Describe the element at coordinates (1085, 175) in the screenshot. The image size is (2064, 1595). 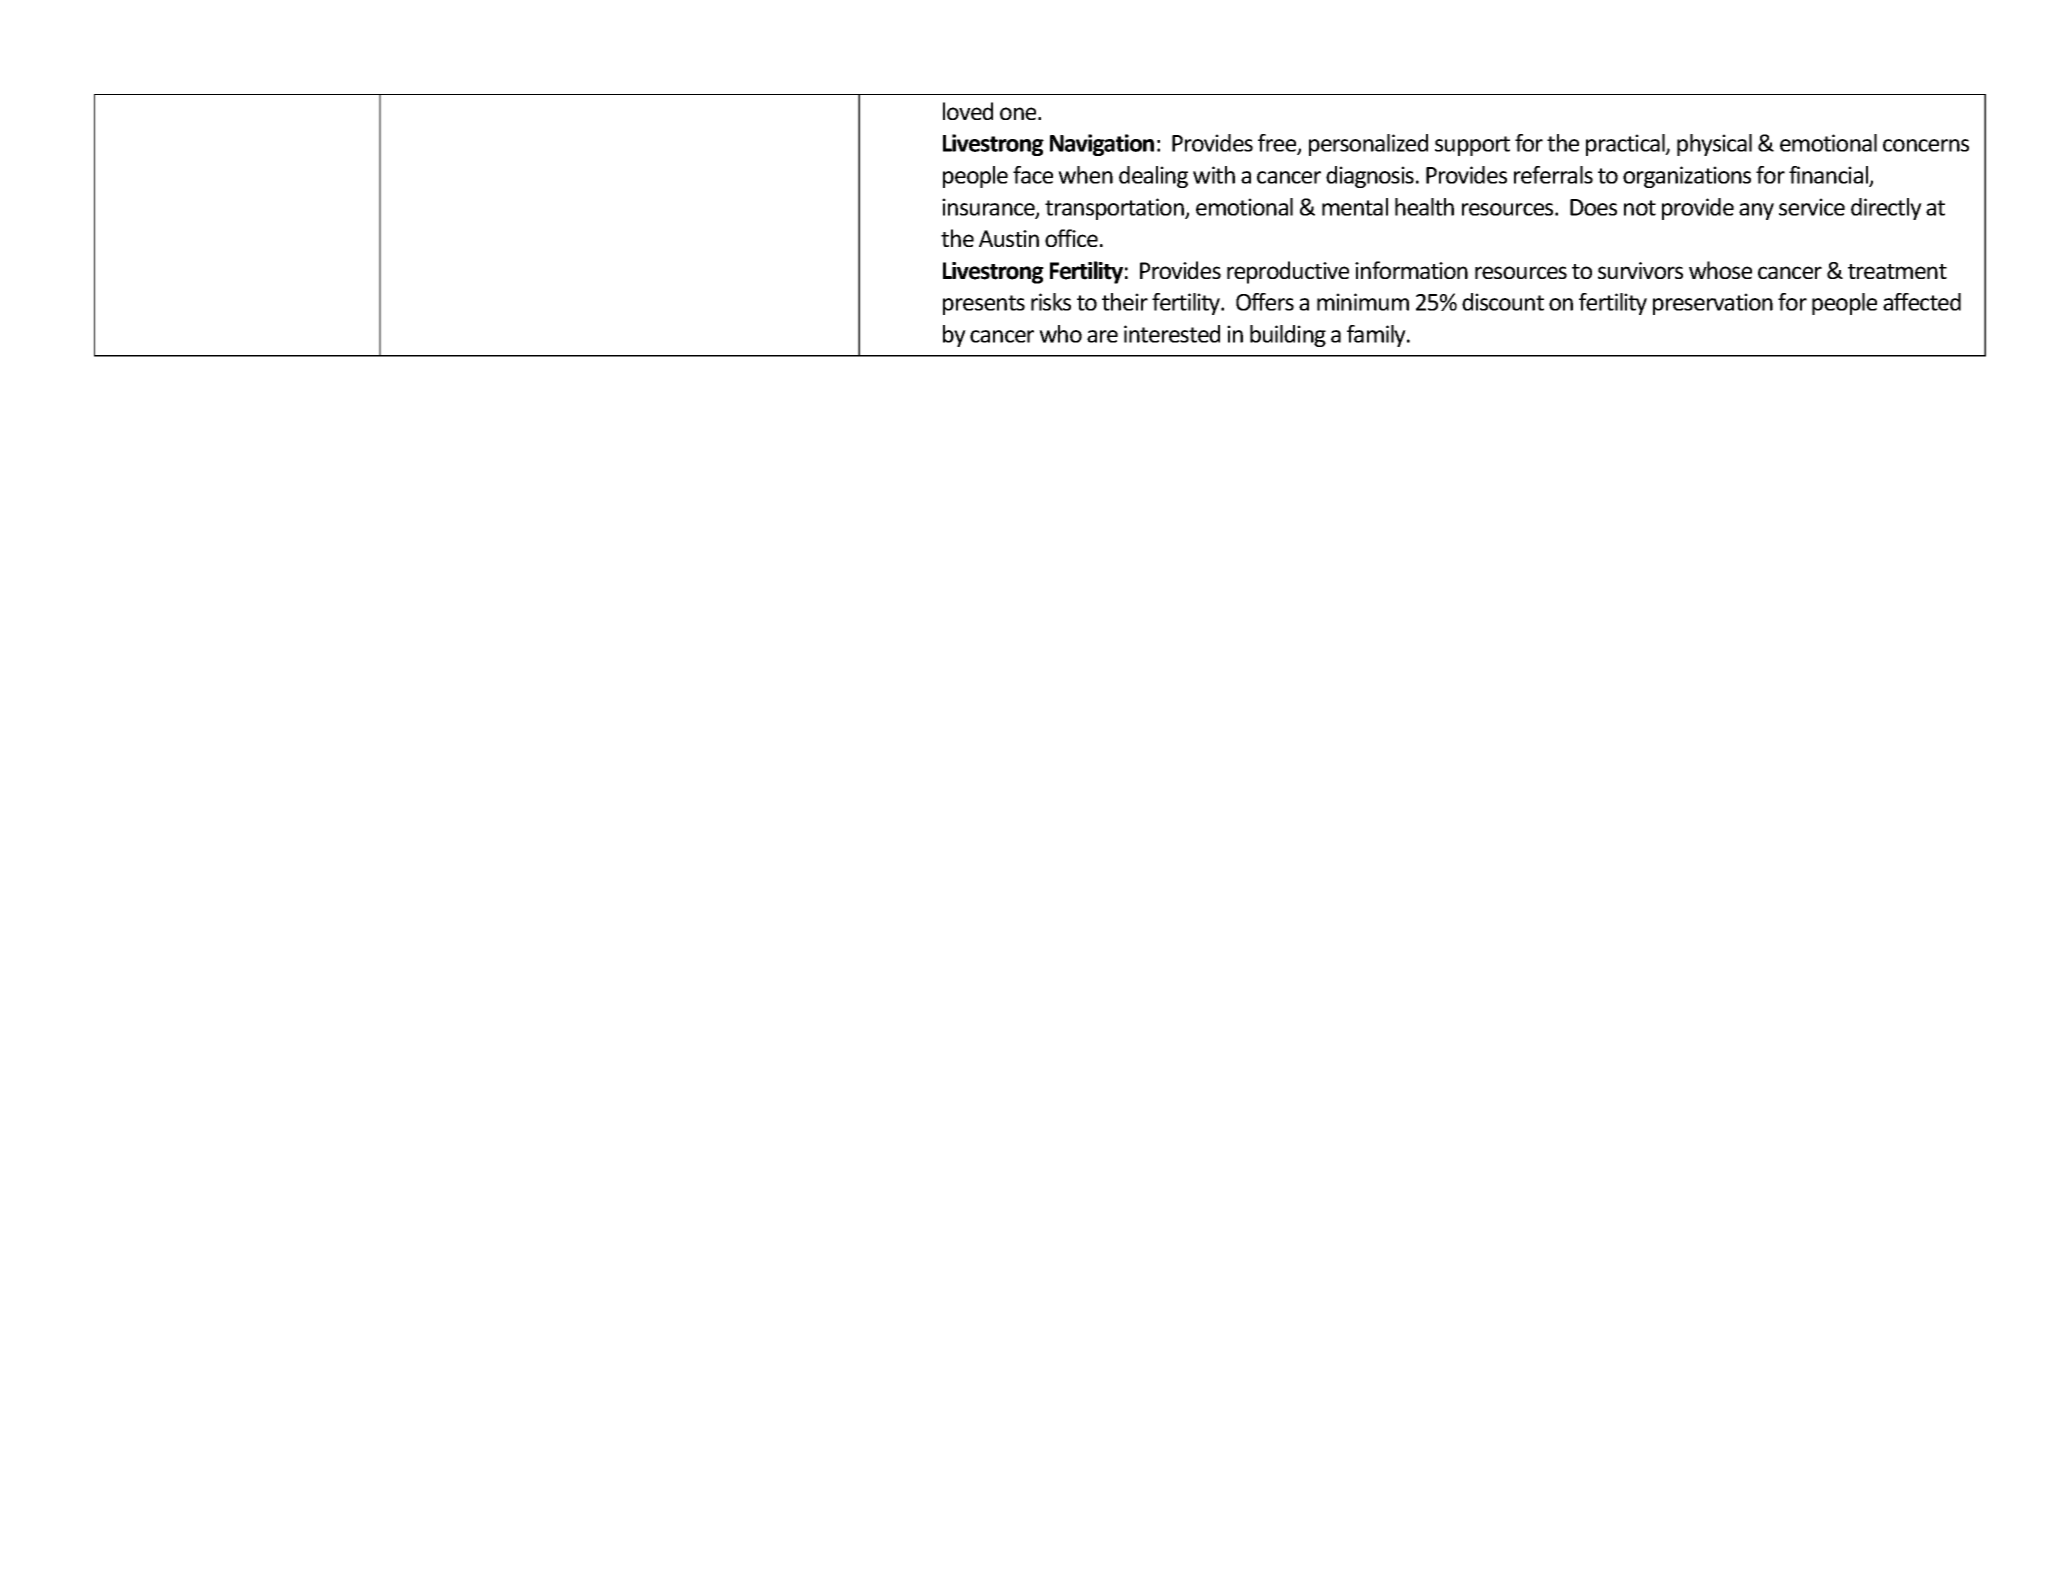
I see `when` at that location.
